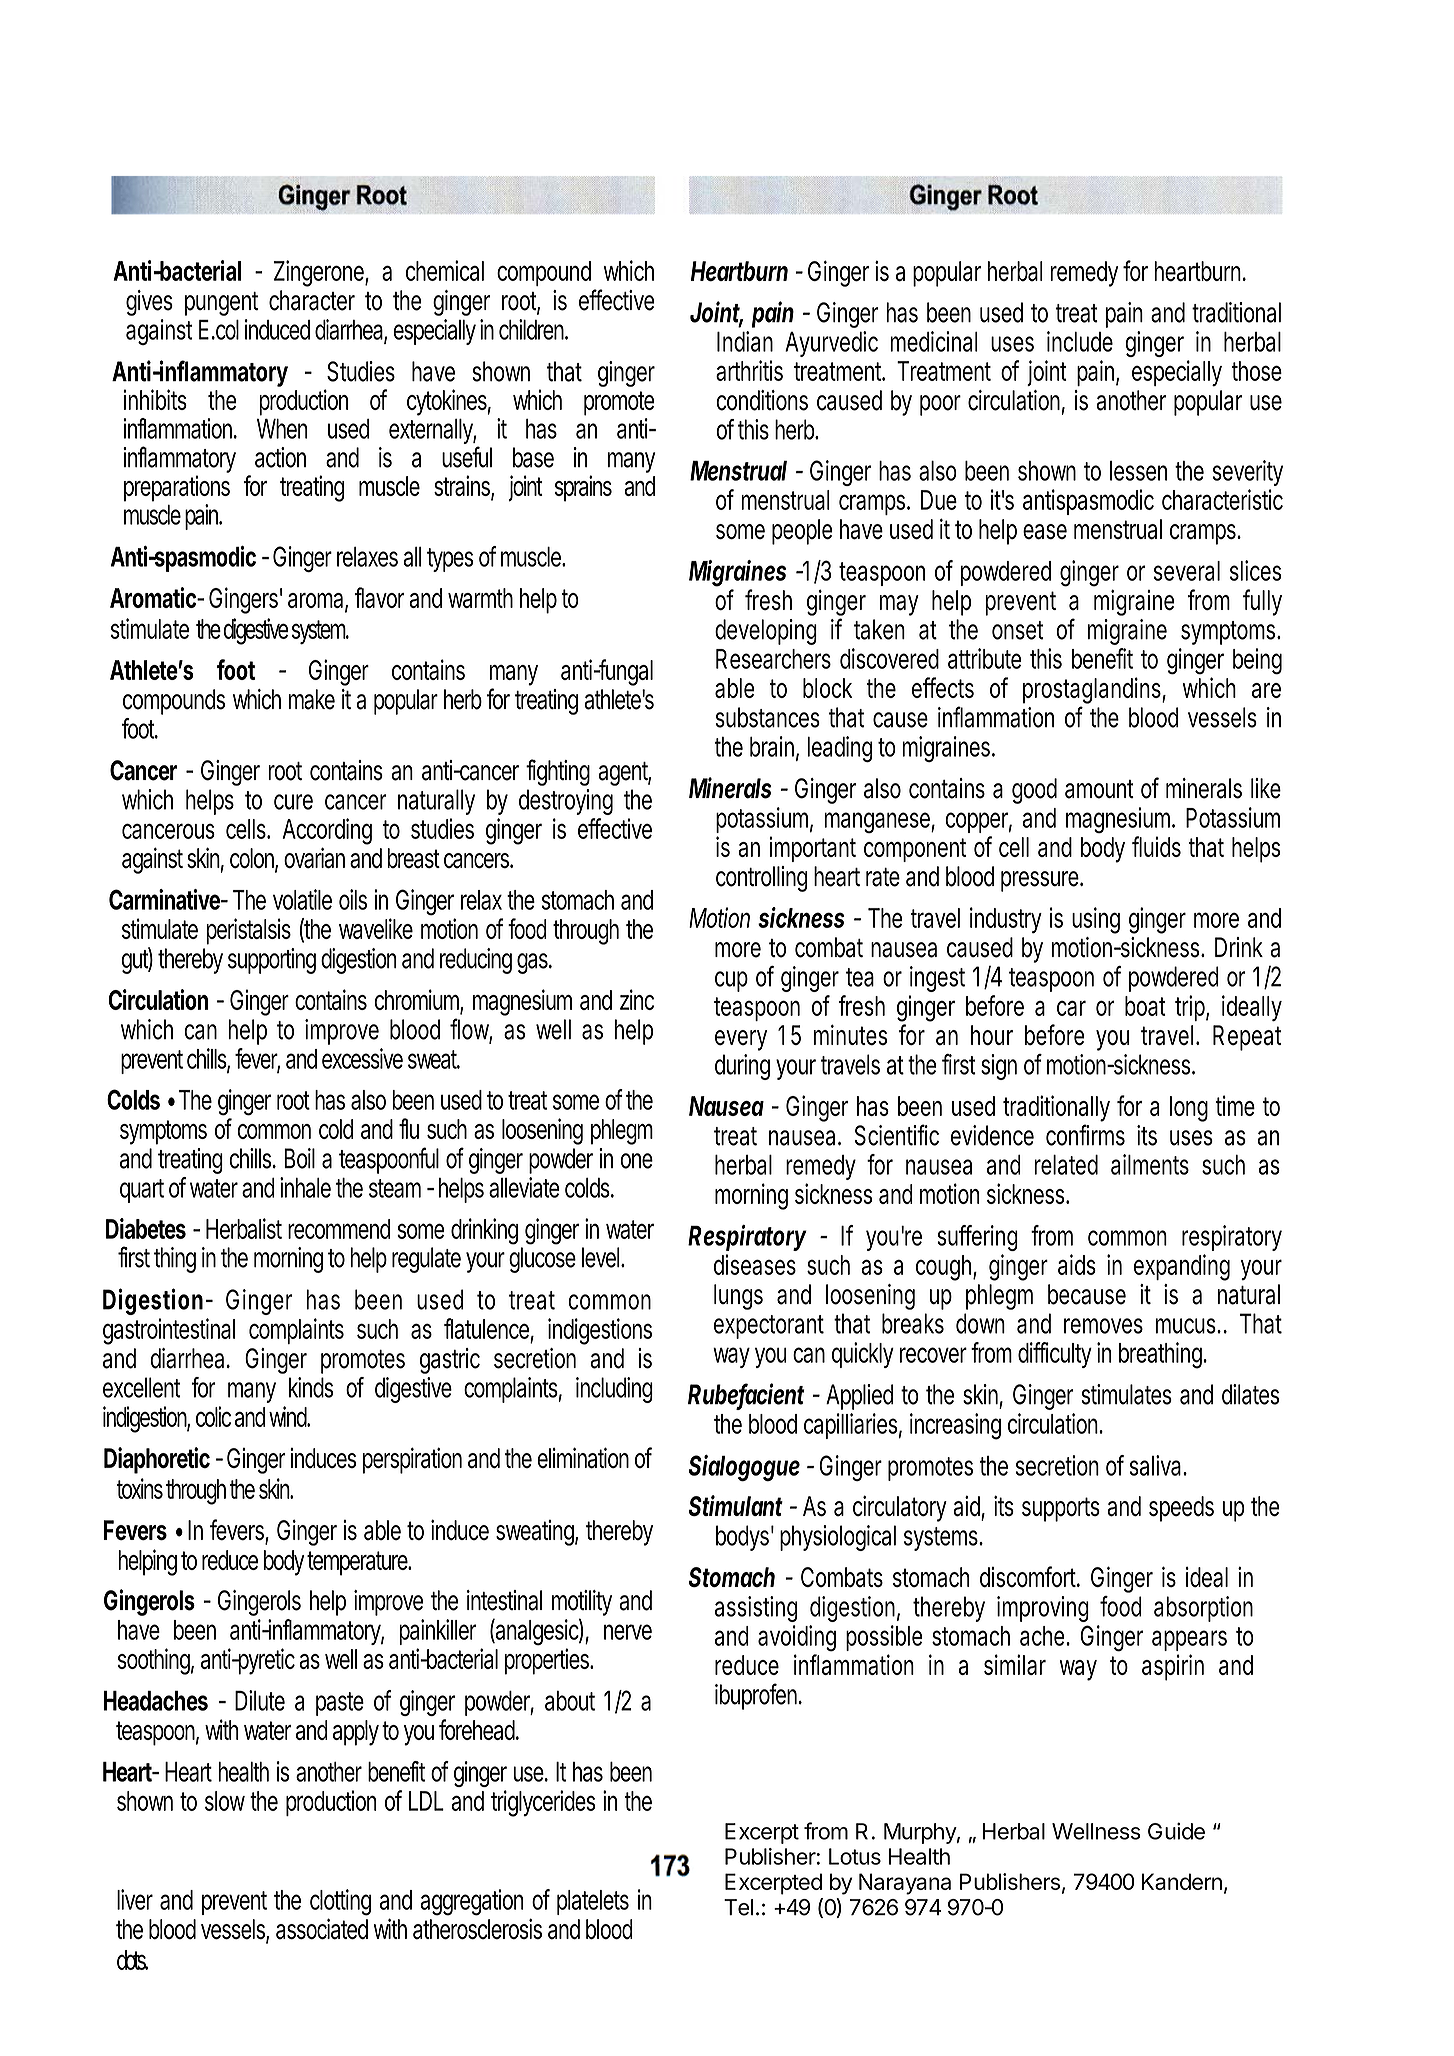  What do you see at coordinates (221, 304) in the screenshot?
I see `pungent` at bounding box center [221, 304].
